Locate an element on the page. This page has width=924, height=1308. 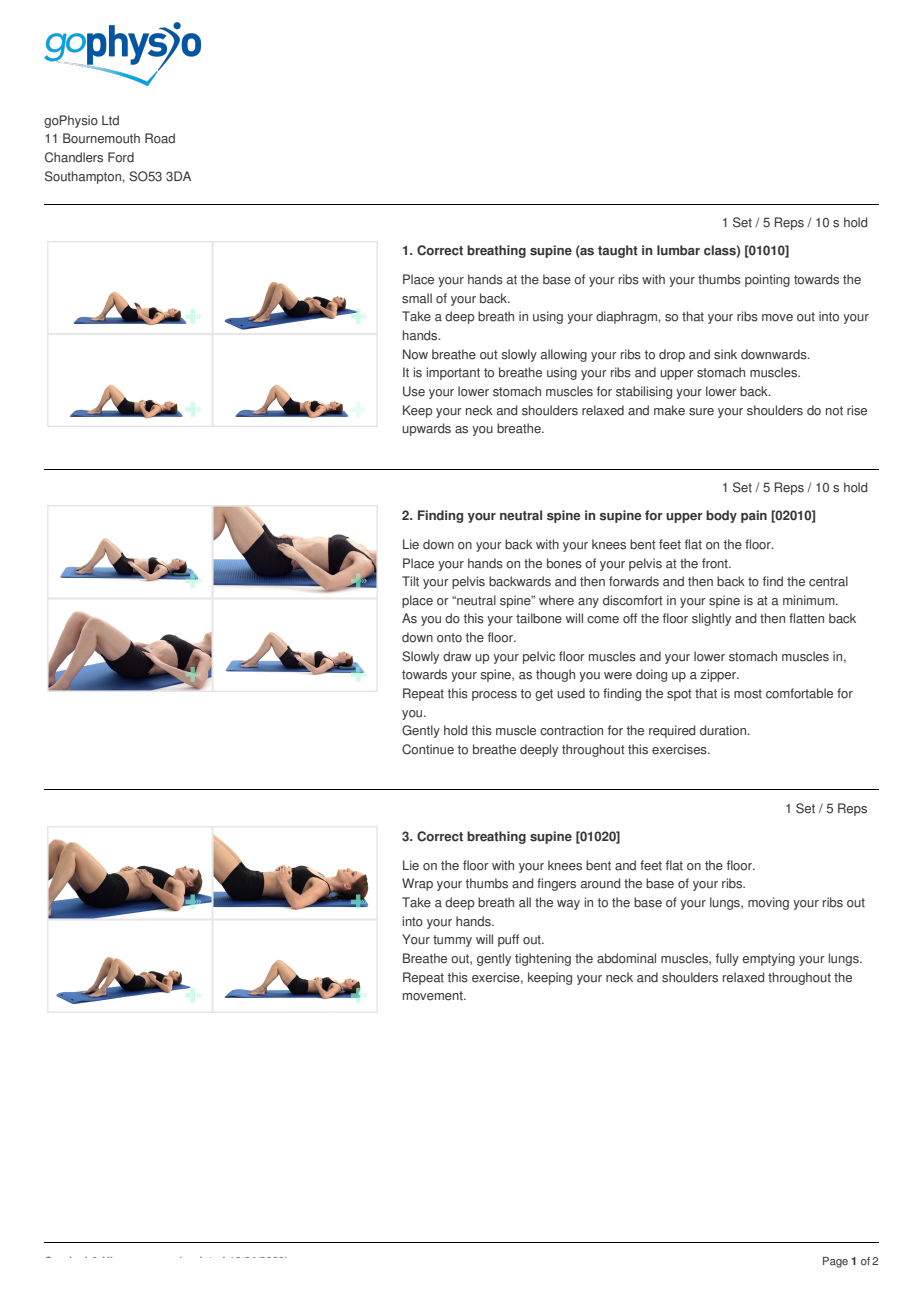
Road is located at coordinates (160, 138).
